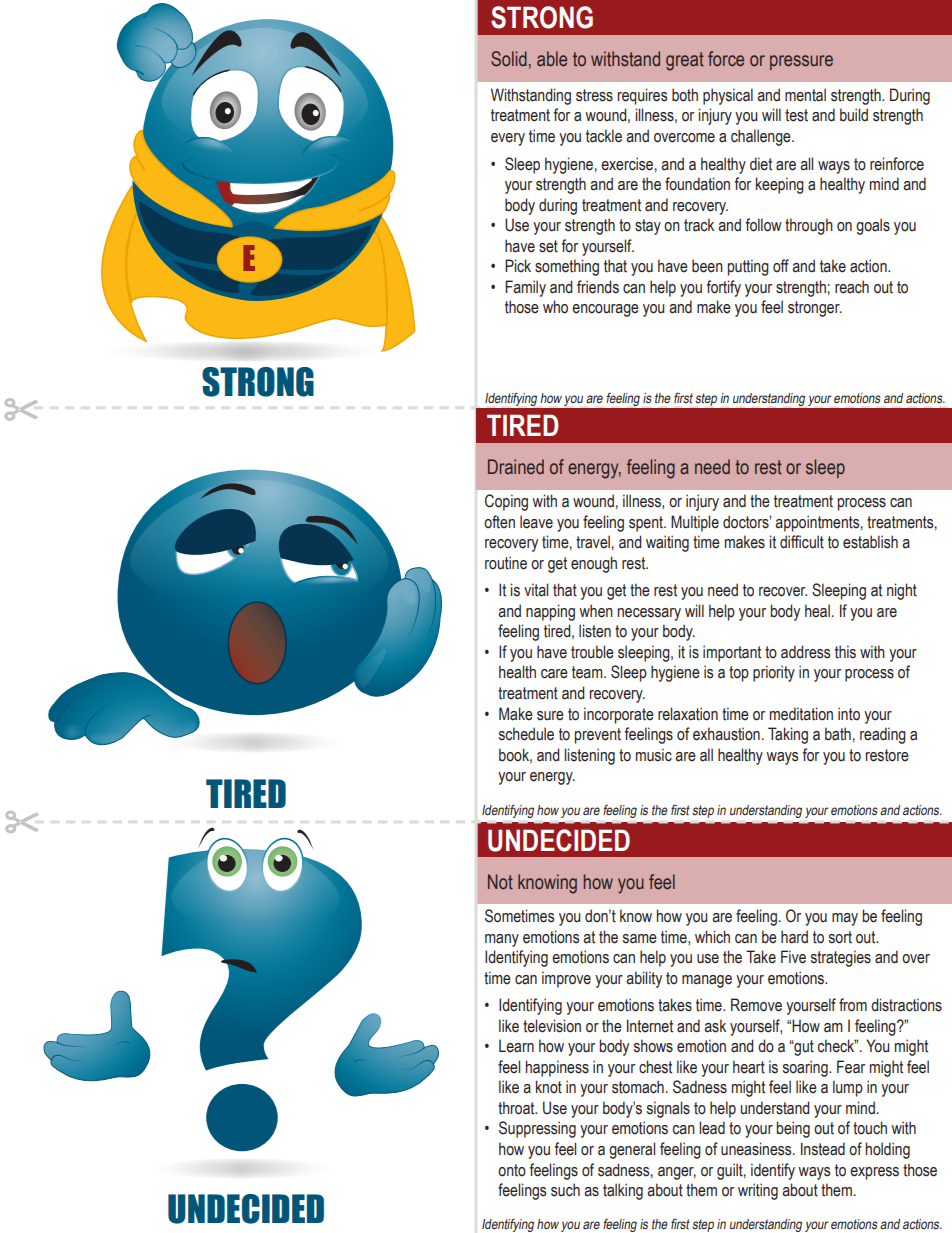  I want to click on which, so click(712, 937).
